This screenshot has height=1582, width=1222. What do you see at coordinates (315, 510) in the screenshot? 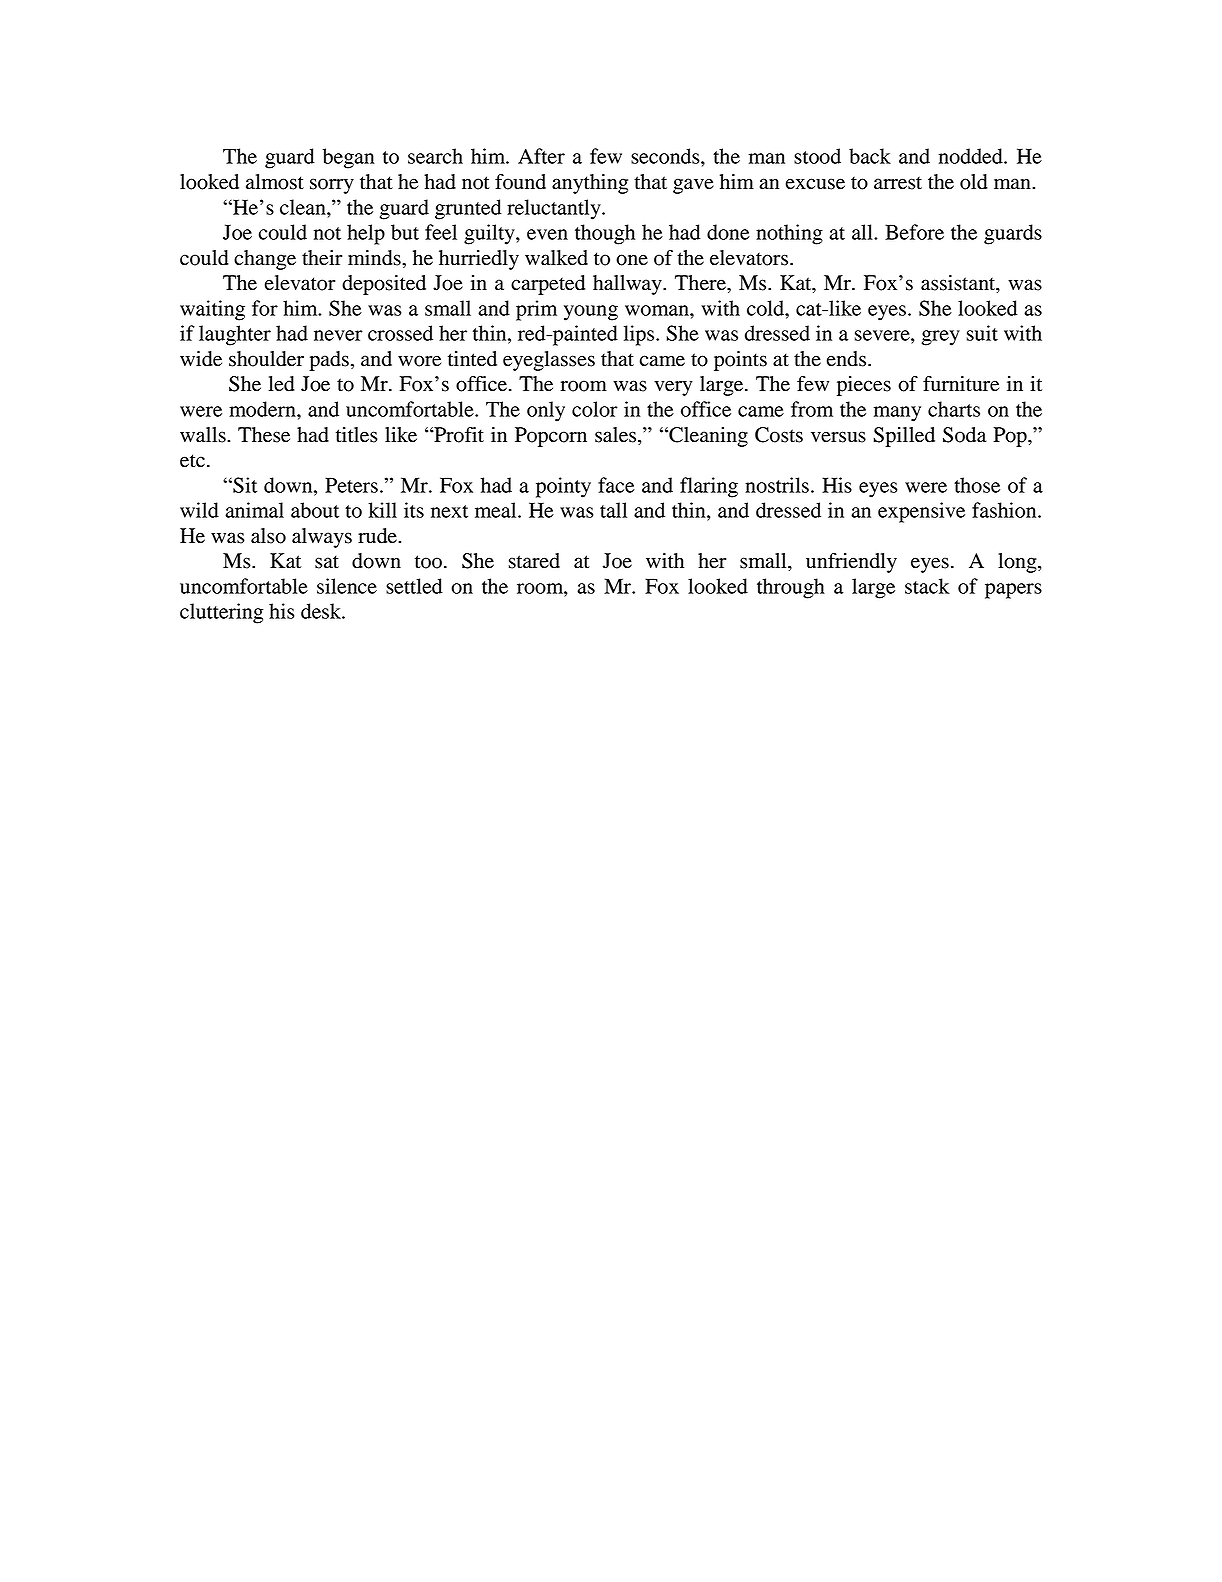
I see `about` at bounding box center [315, 510].
